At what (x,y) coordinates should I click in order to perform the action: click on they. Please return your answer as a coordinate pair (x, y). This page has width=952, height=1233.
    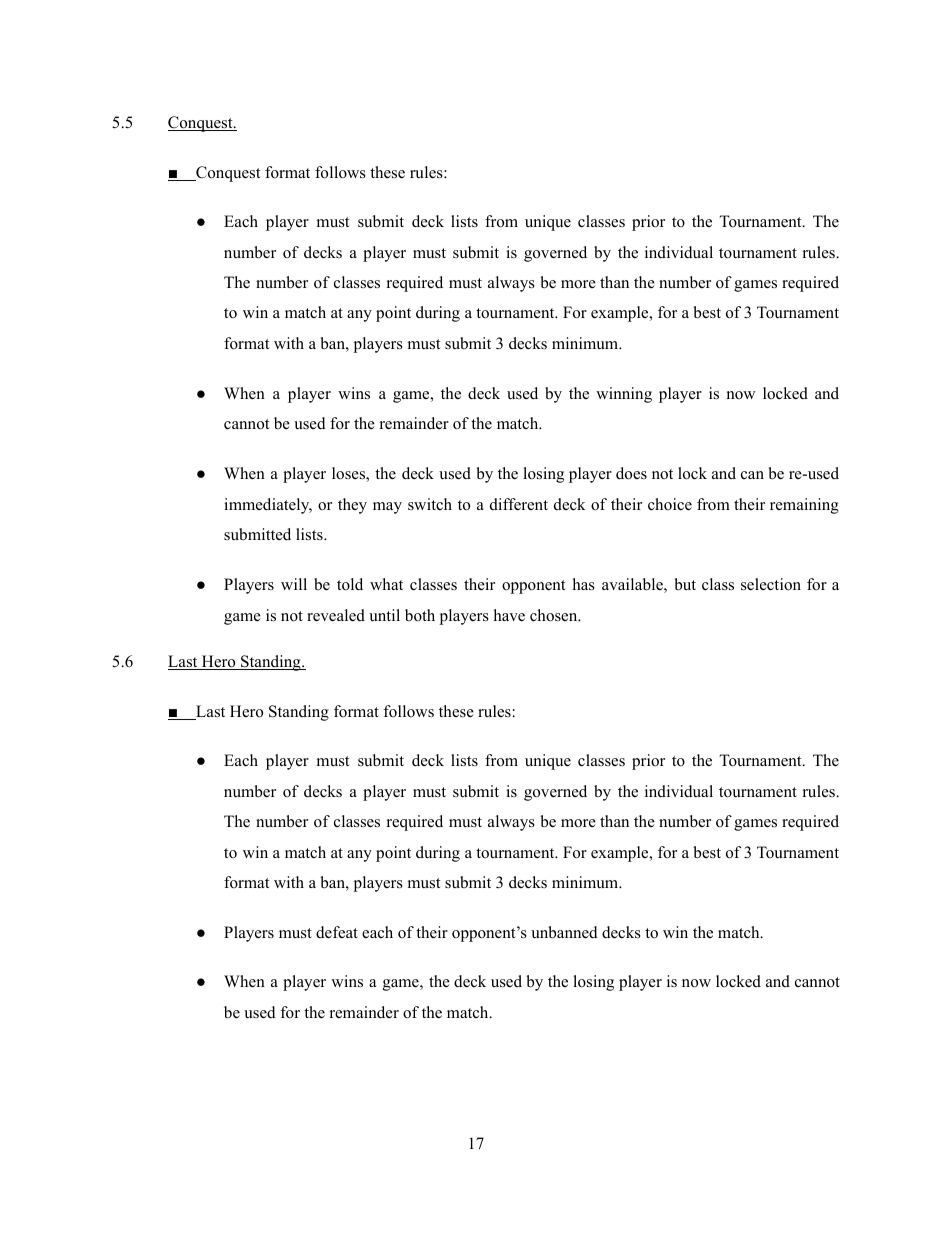
    Looking at the image, I should click on (352, 506).
